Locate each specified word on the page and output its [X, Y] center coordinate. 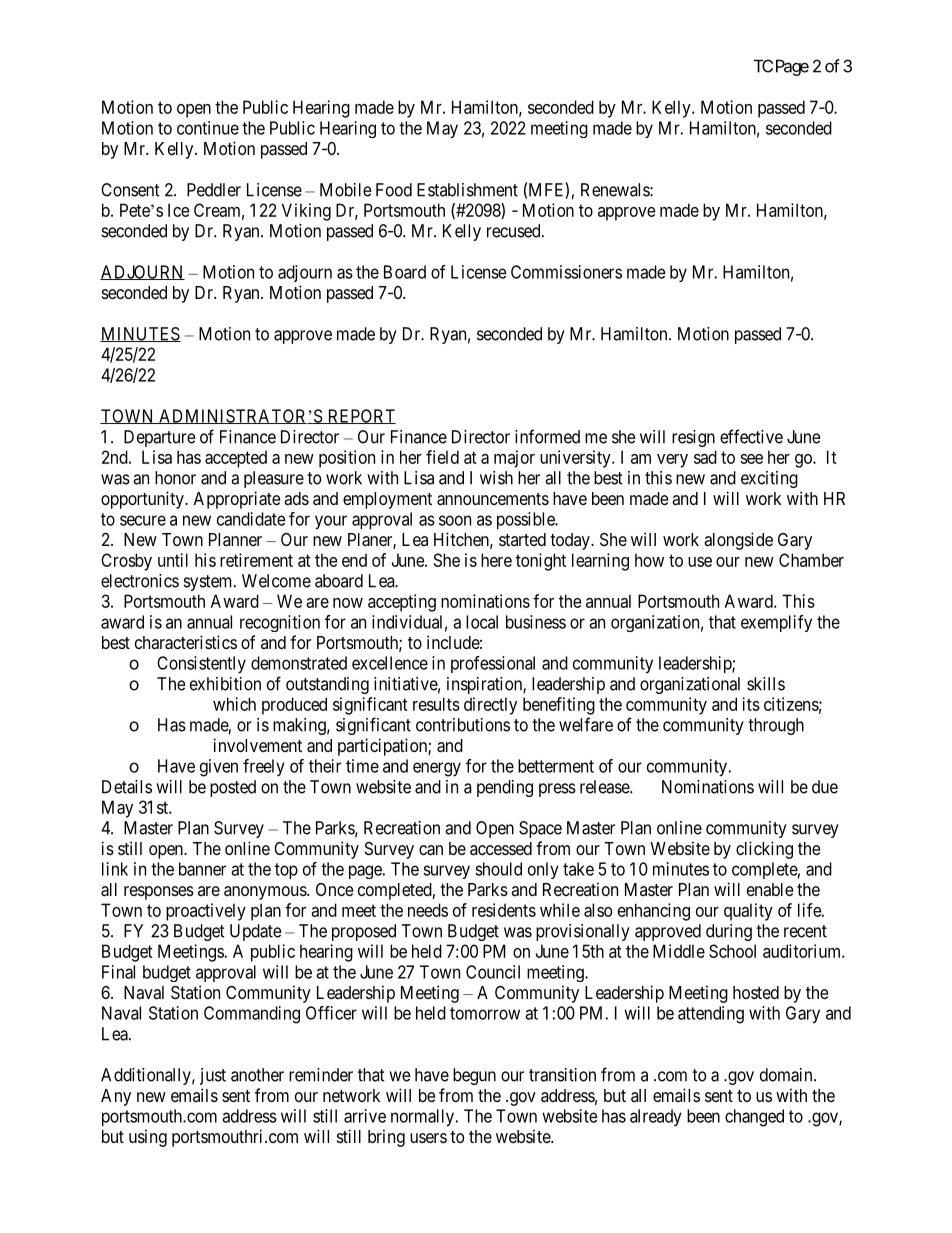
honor [175, 478]
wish [496, 478]
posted [233, 788]
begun [474, 1076]
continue [208, 128]
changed [754, 1118]
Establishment [467, 190]
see [751, 459]
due [825, 787]
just [213, 1076]
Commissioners [566, 272]
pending [505, 788]
